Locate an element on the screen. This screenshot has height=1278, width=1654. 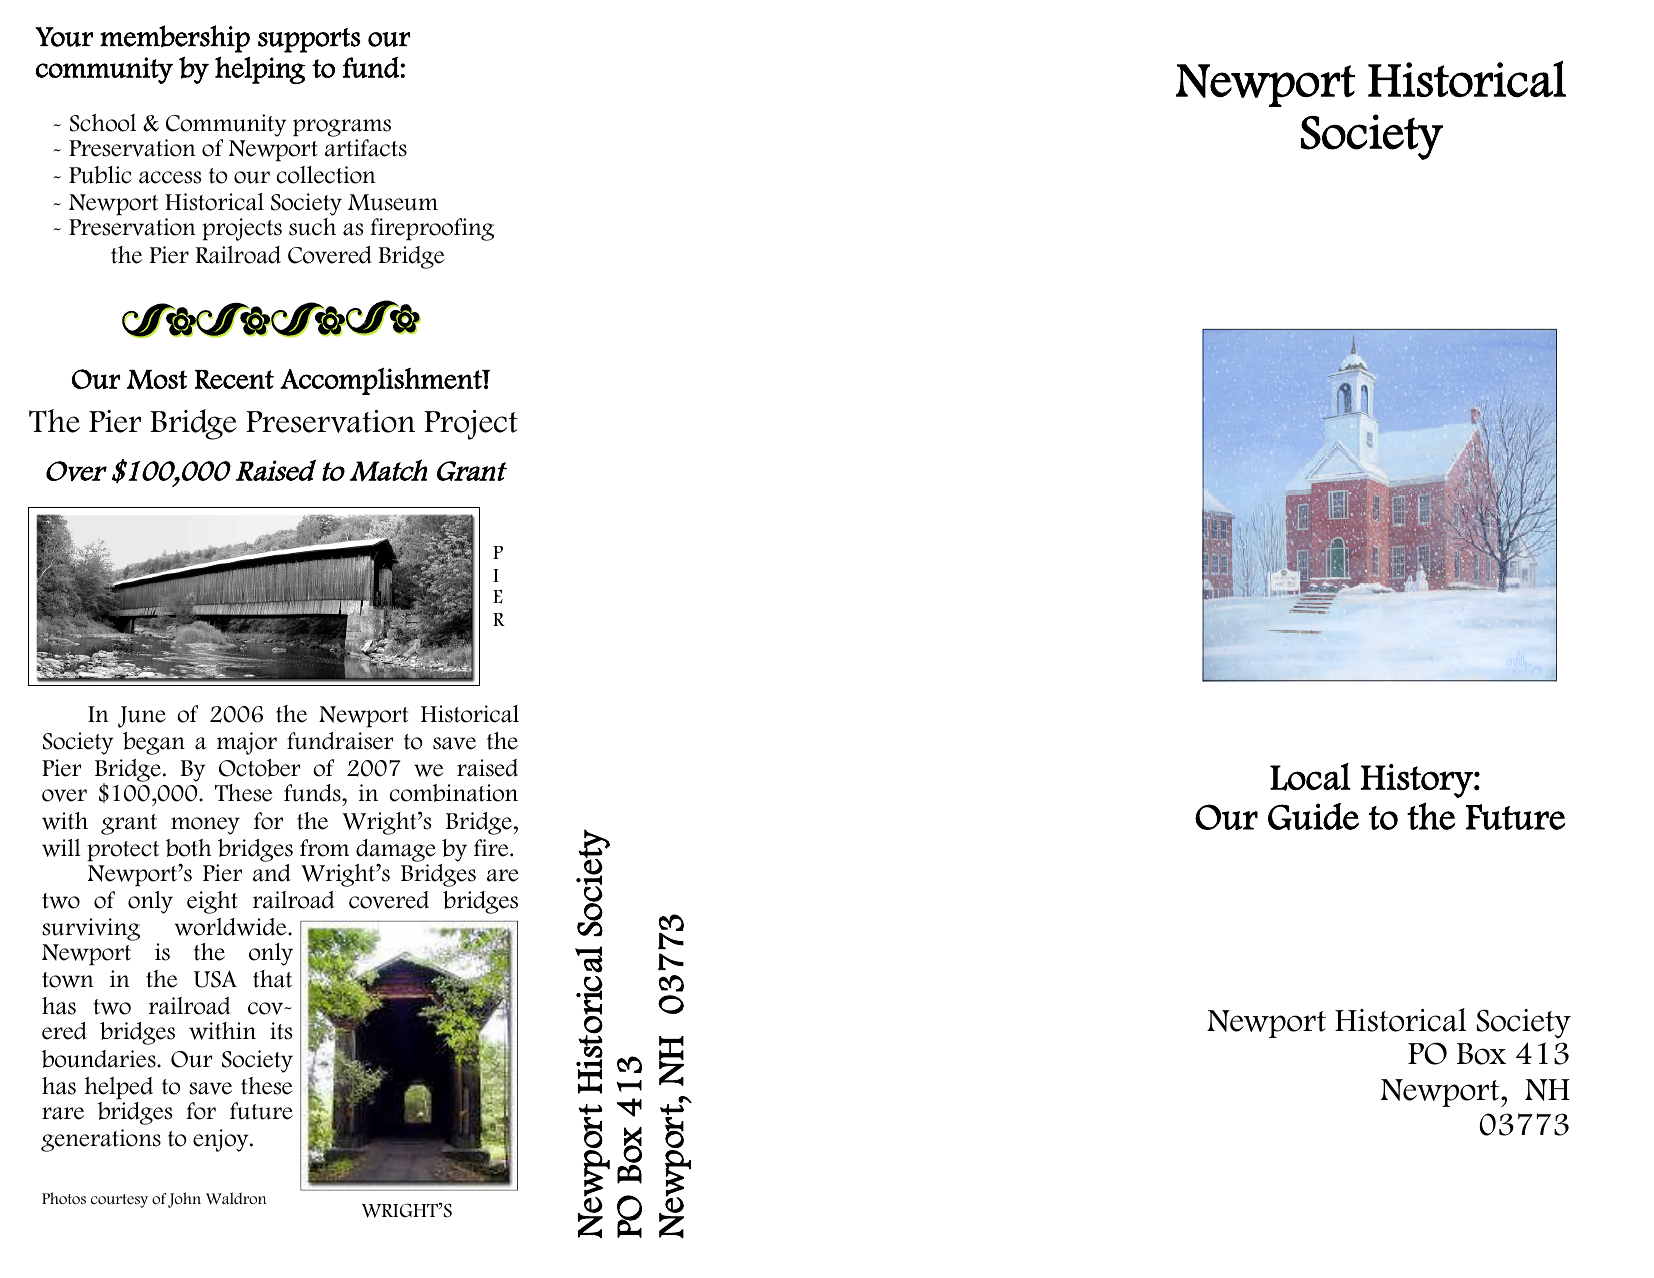
helping is located at coordinates (260, 70).
